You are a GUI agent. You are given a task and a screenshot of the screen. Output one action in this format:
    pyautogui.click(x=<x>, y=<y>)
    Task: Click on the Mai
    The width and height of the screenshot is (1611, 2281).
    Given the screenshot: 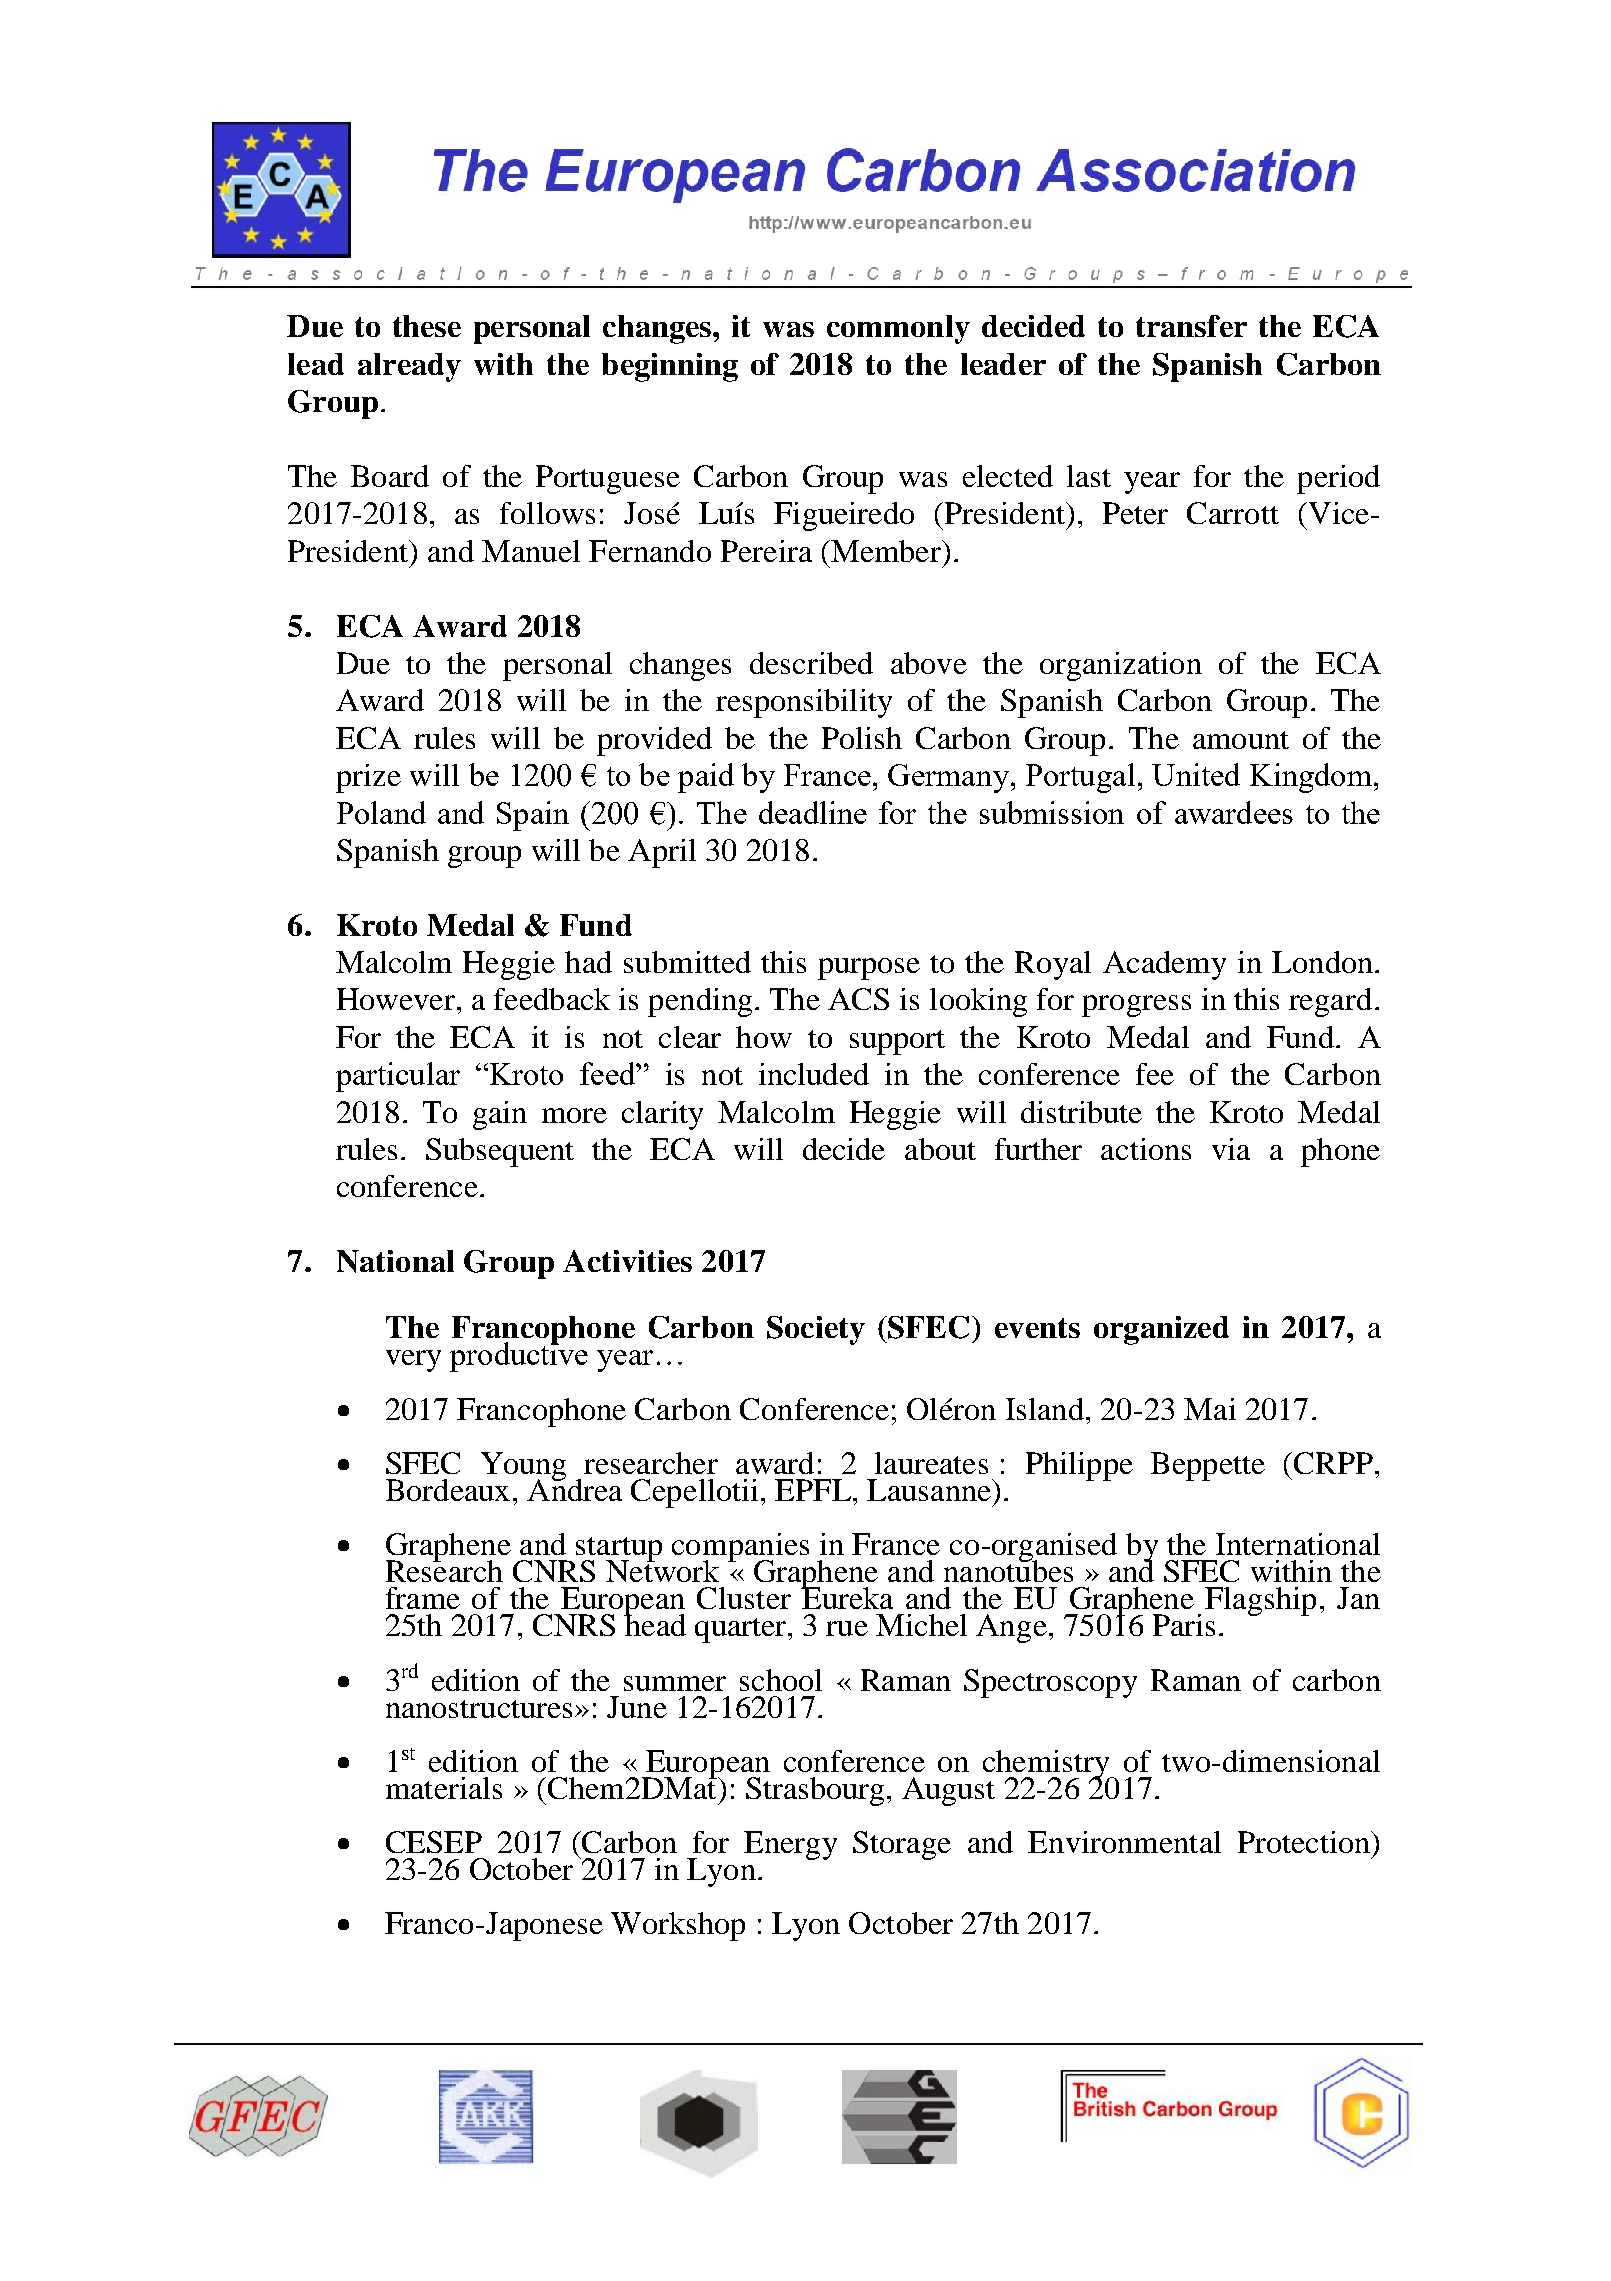 What is the action you would take?
    pyautogui.click(x=1210, y=1409)
